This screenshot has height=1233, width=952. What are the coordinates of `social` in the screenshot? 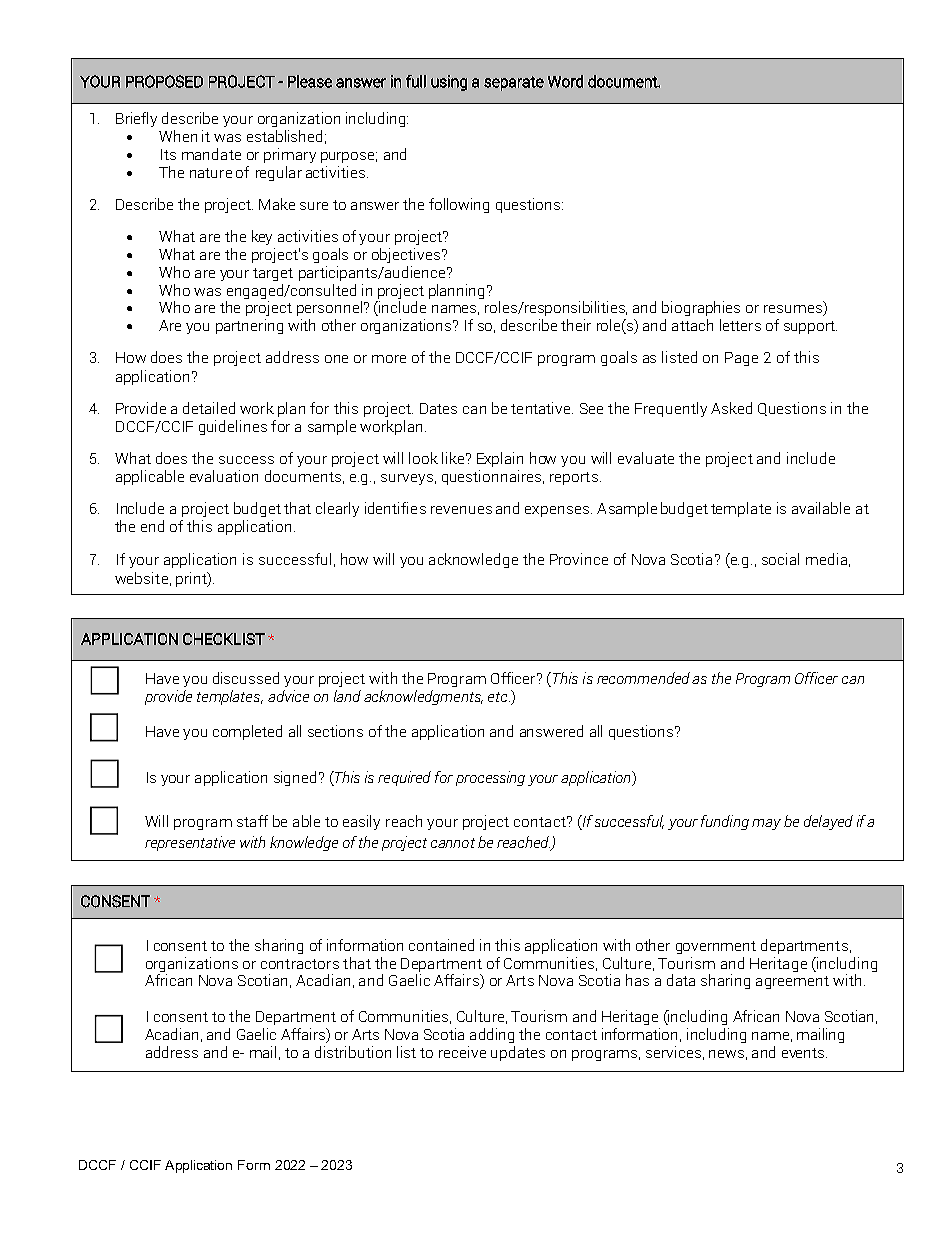 It's located at (780, 559).
